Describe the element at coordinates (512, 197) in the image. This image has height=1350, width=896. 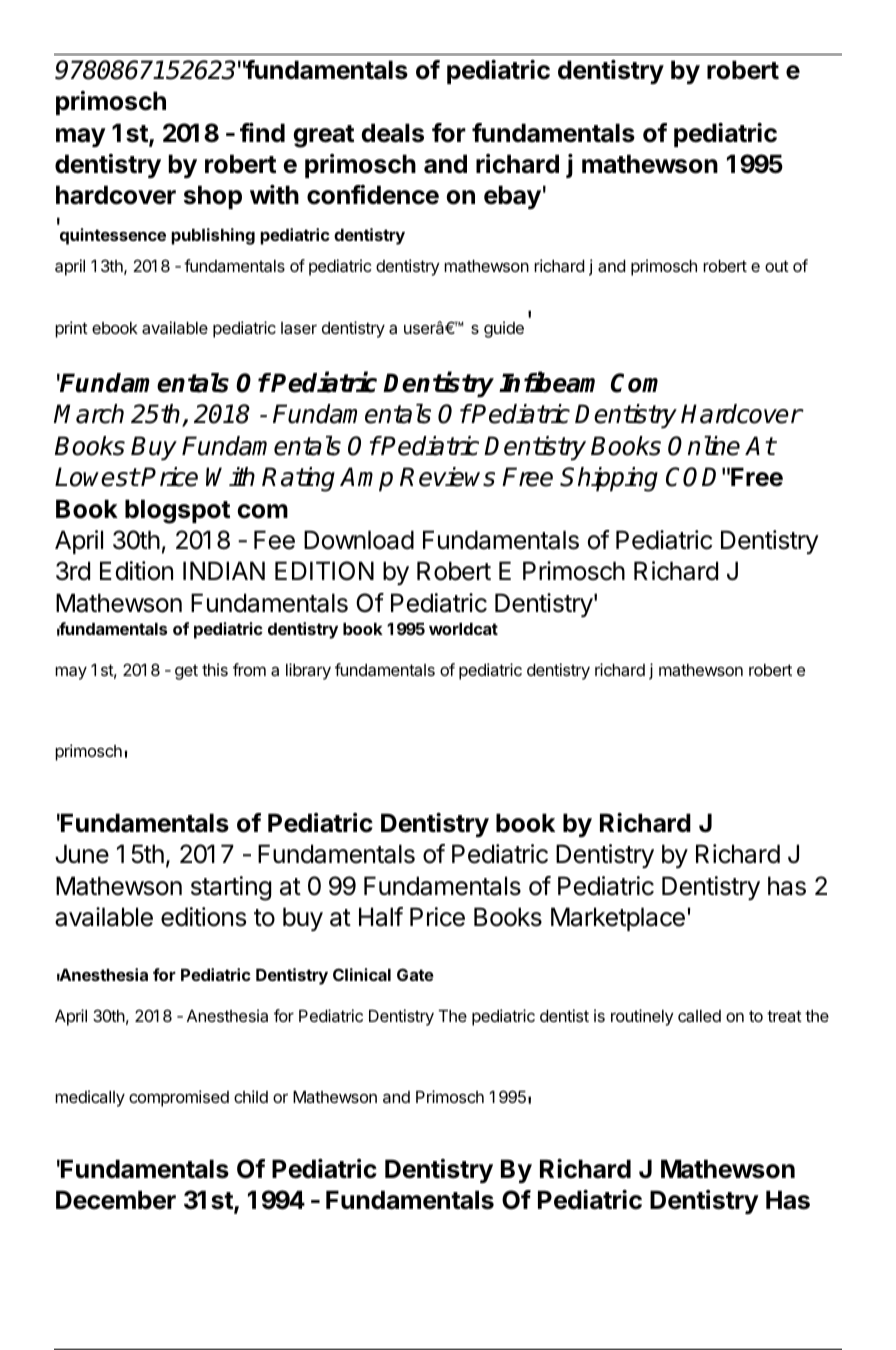
I see `ebay` at that location.
